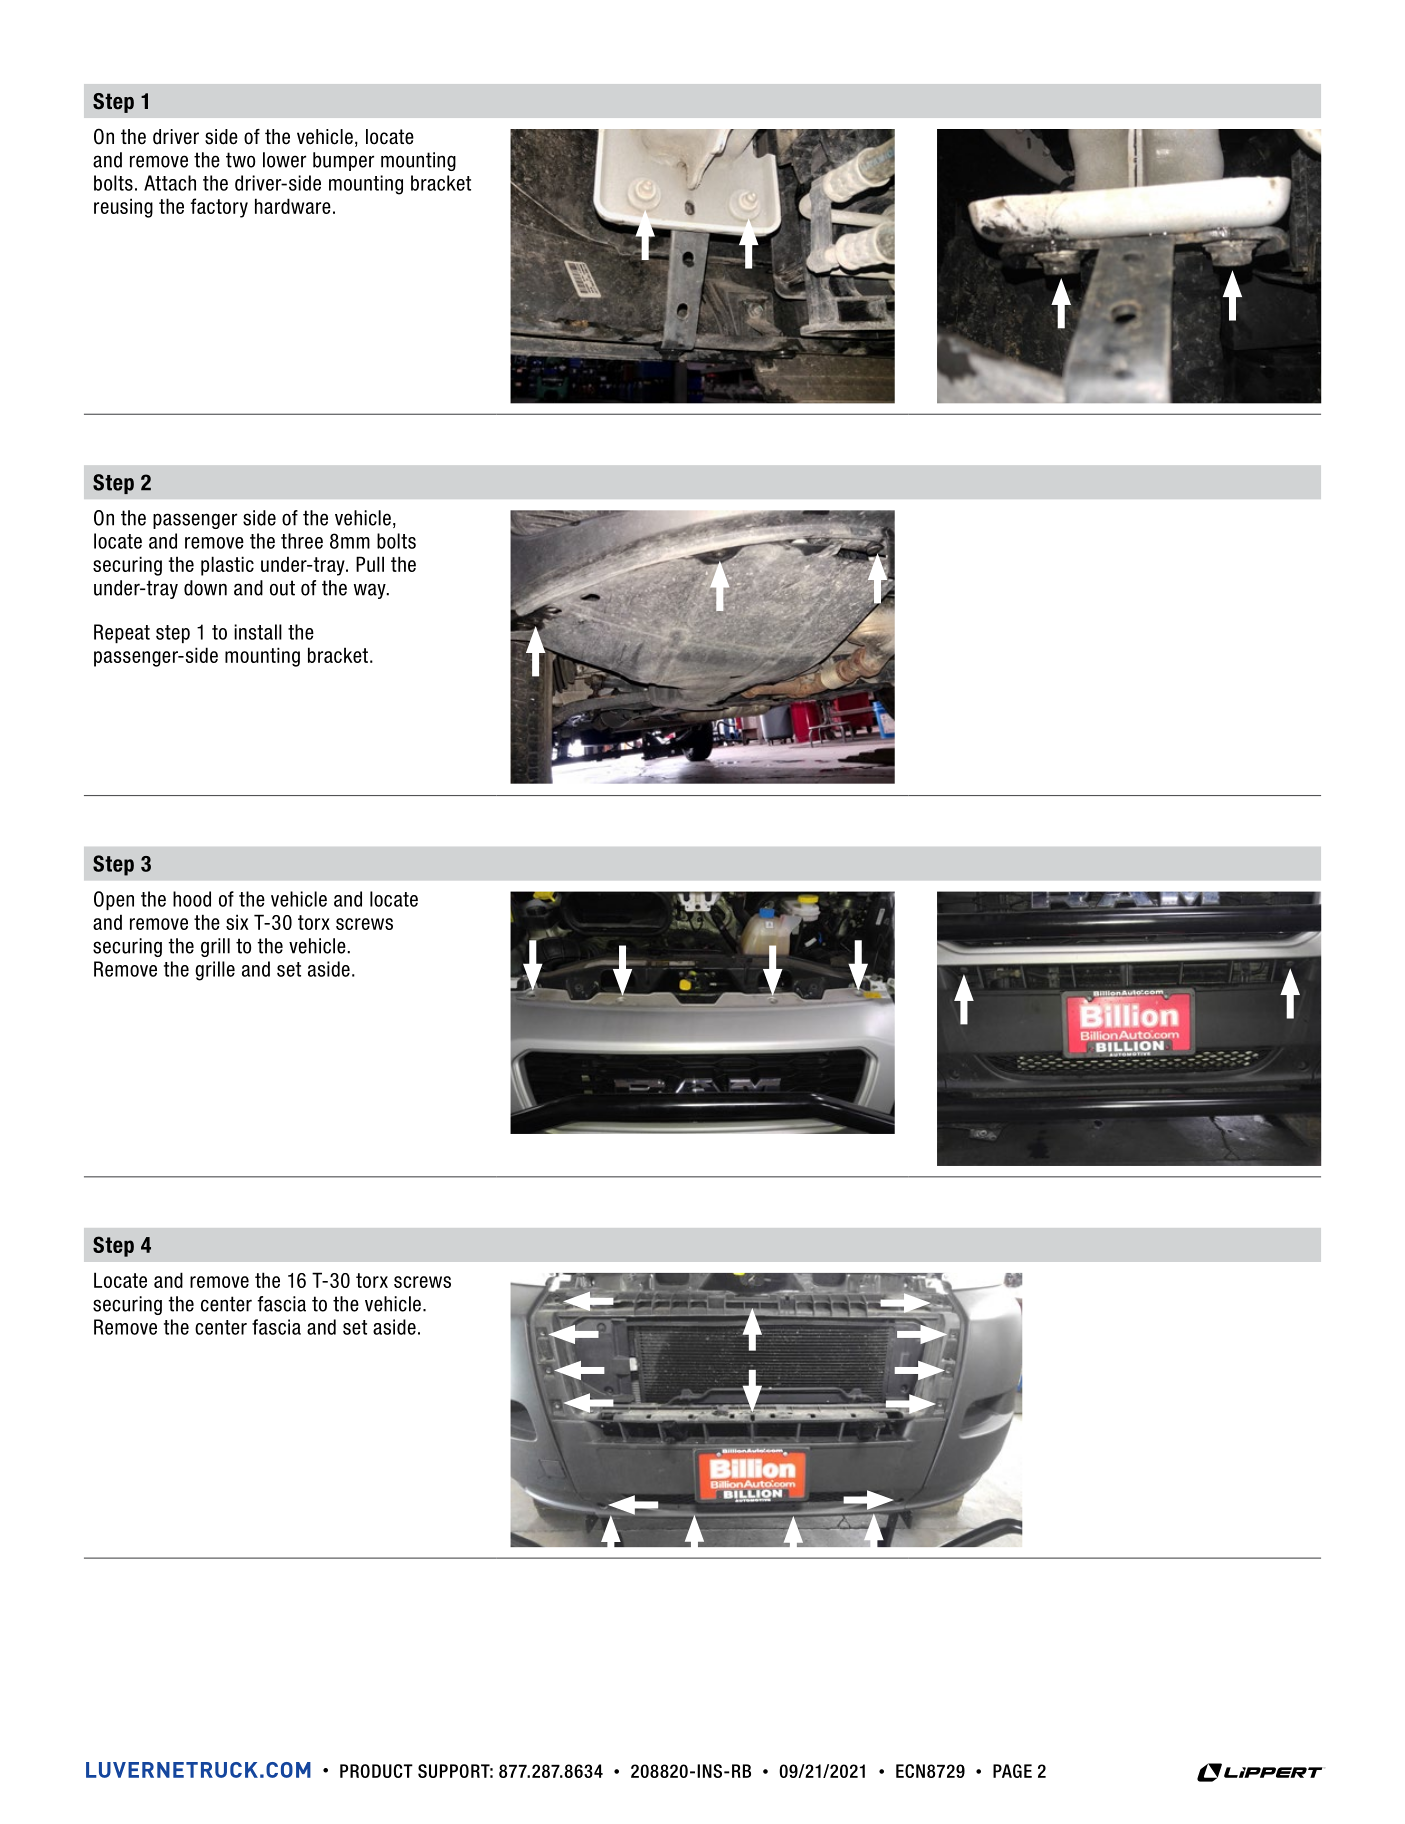 The image size is (1405, 1824). What do you see at coordinates (302, 541) in the screenshot?
I see `three` at bounding box center [302, 541].
